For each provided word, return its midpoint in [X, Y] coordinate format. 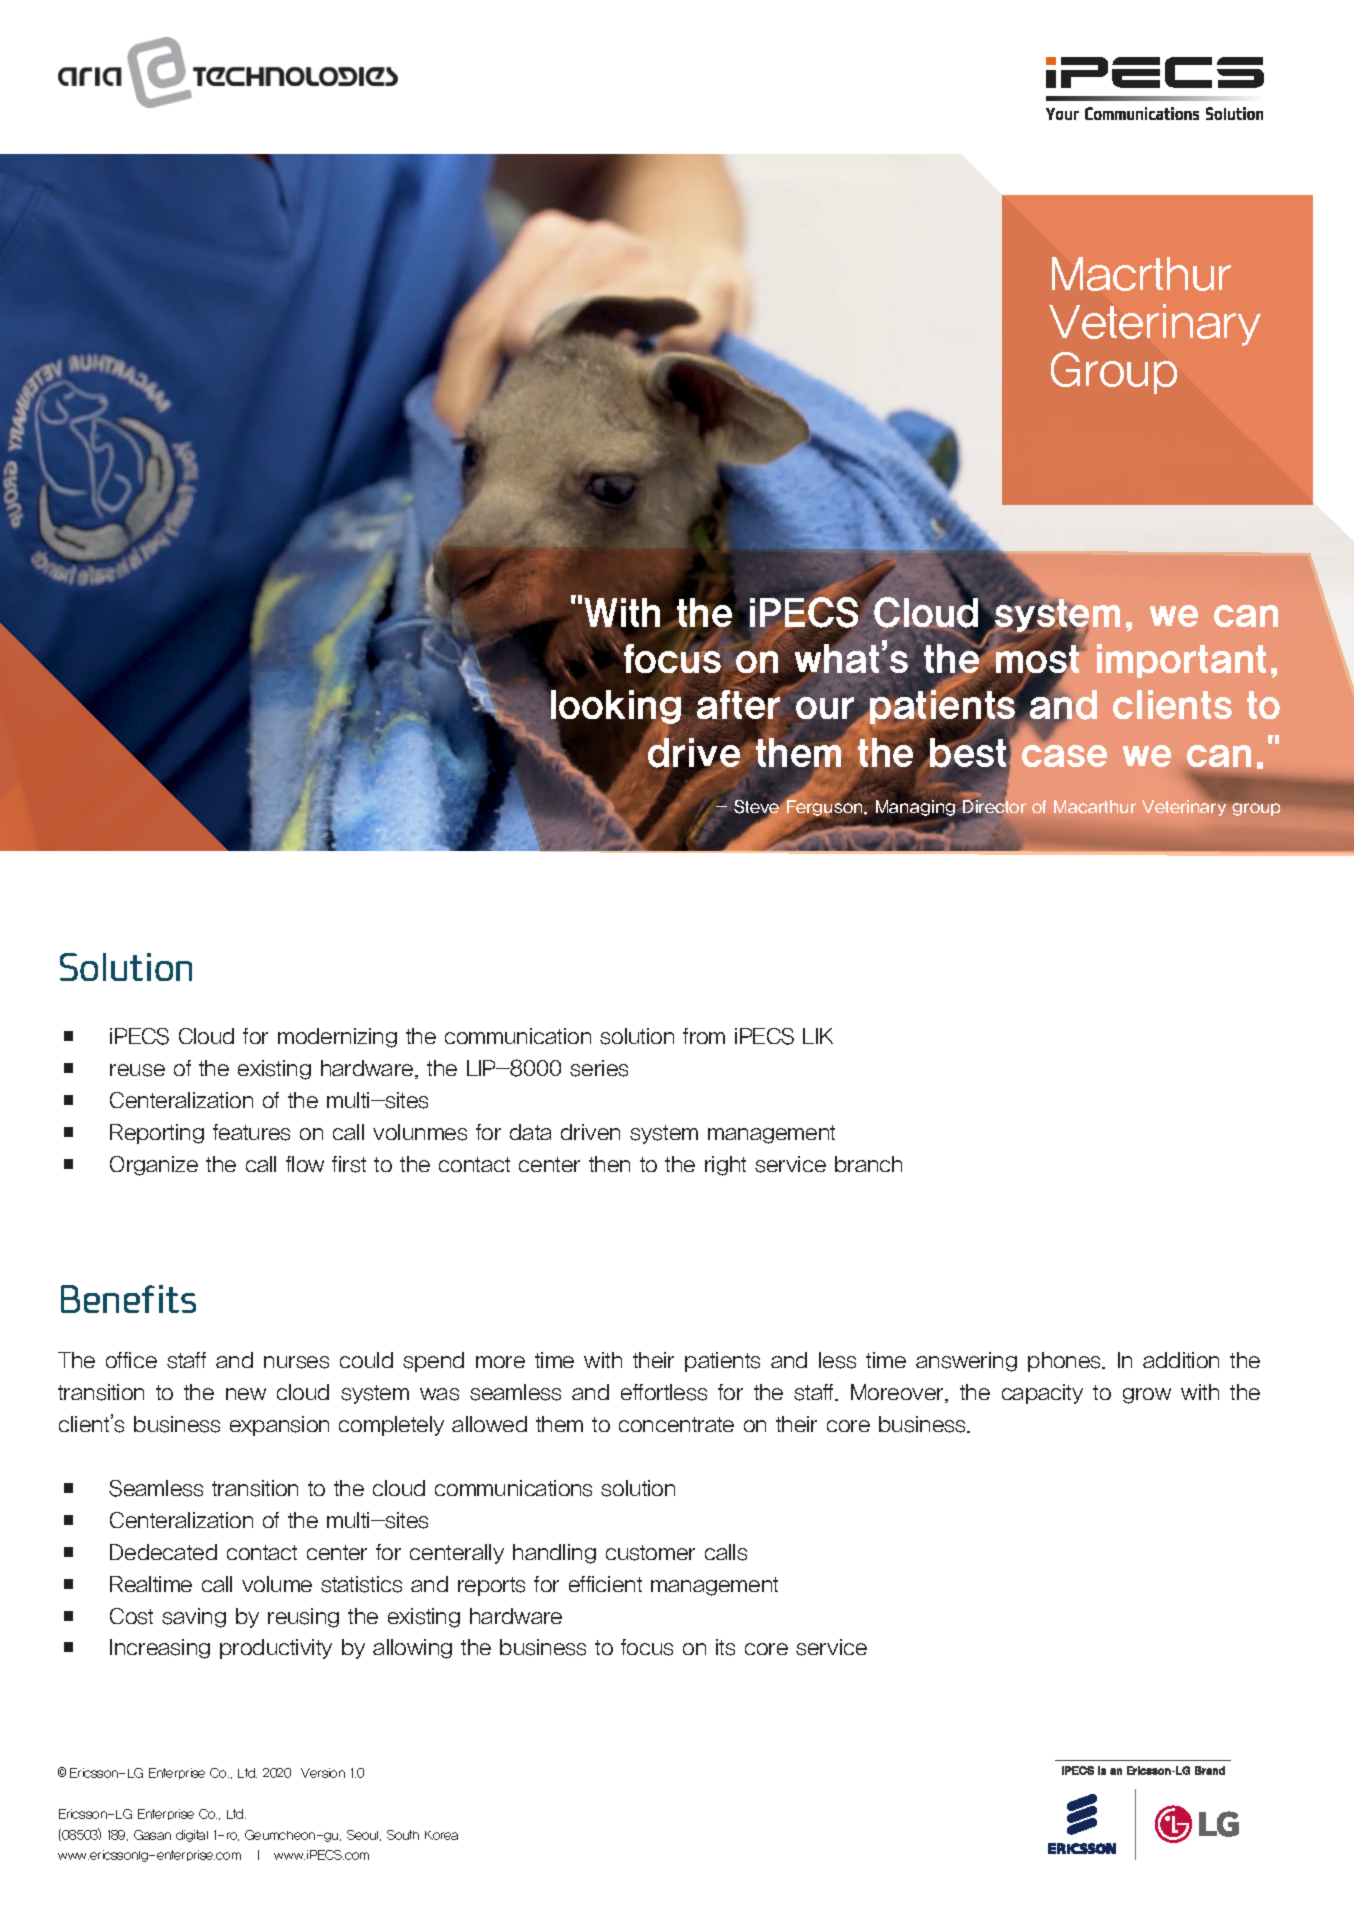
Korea [441, 1835]
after [738, 703]
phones [1066, 1362]
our [826, 710]
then [609, 1164]
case [1064, 756]
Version [323, 1773]
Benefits [128, 1299]
